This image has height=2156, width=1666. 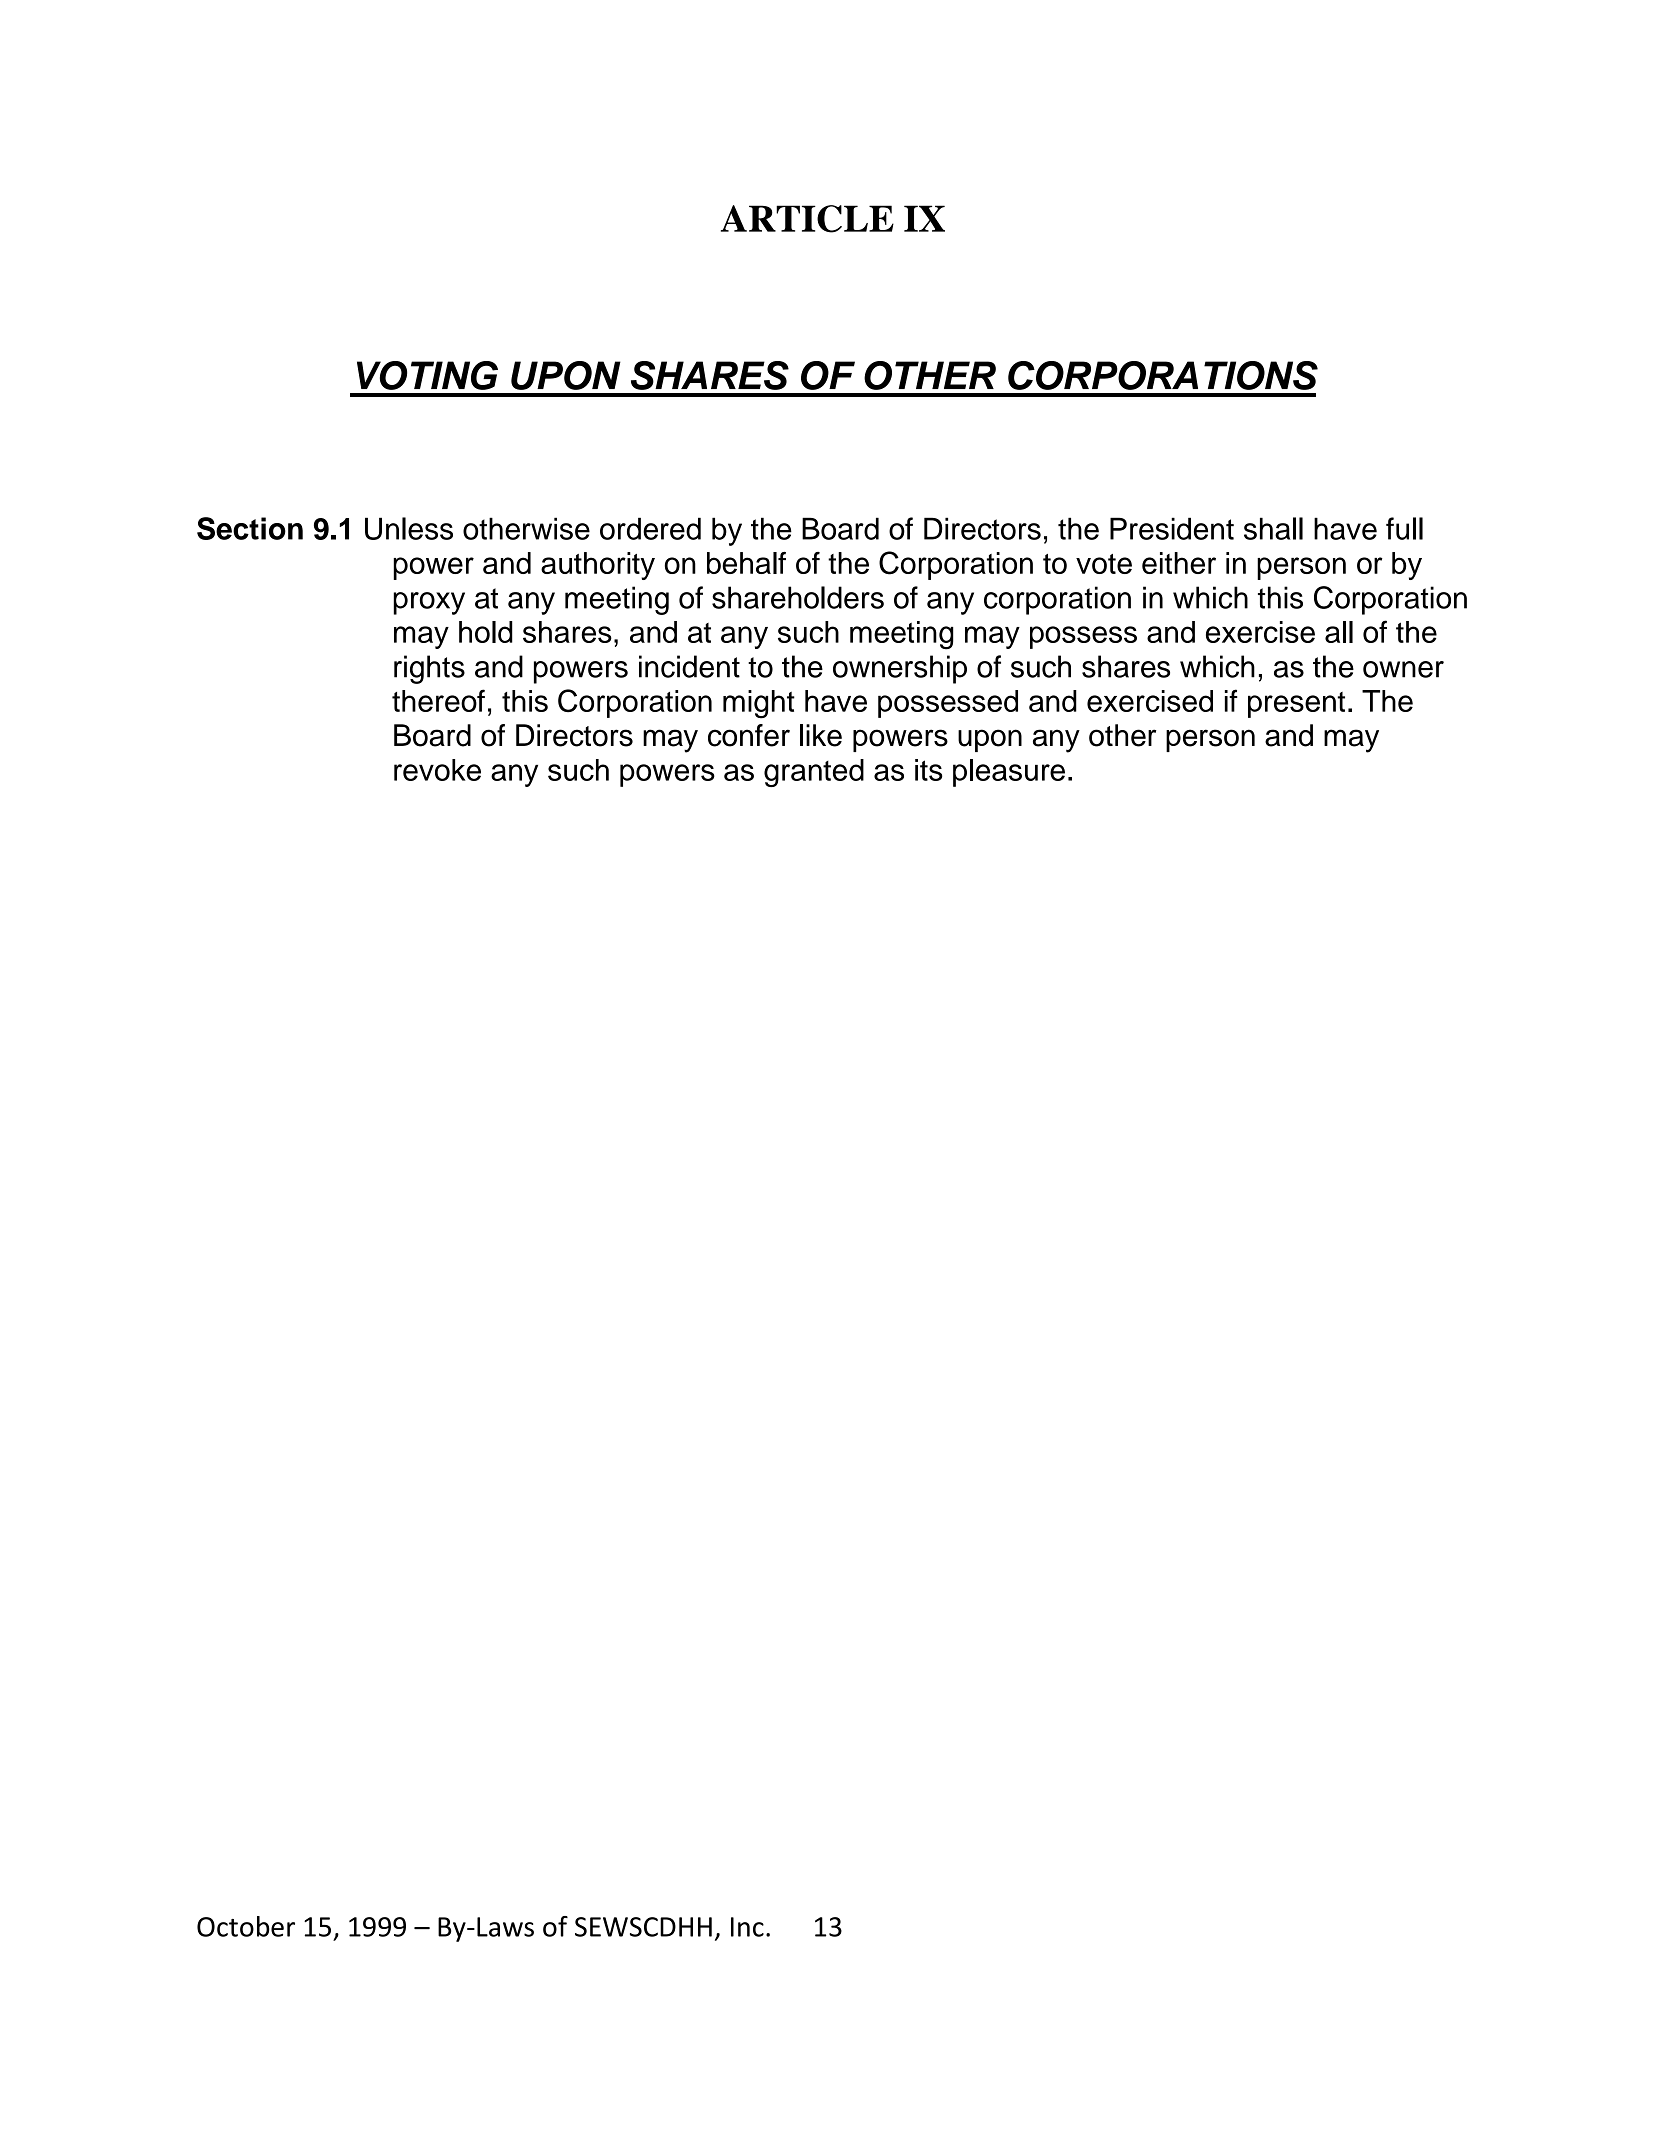 What do you see at coordinates (427, 375) in the image?
I see `VOTING` at bounding box center [427, 375].
